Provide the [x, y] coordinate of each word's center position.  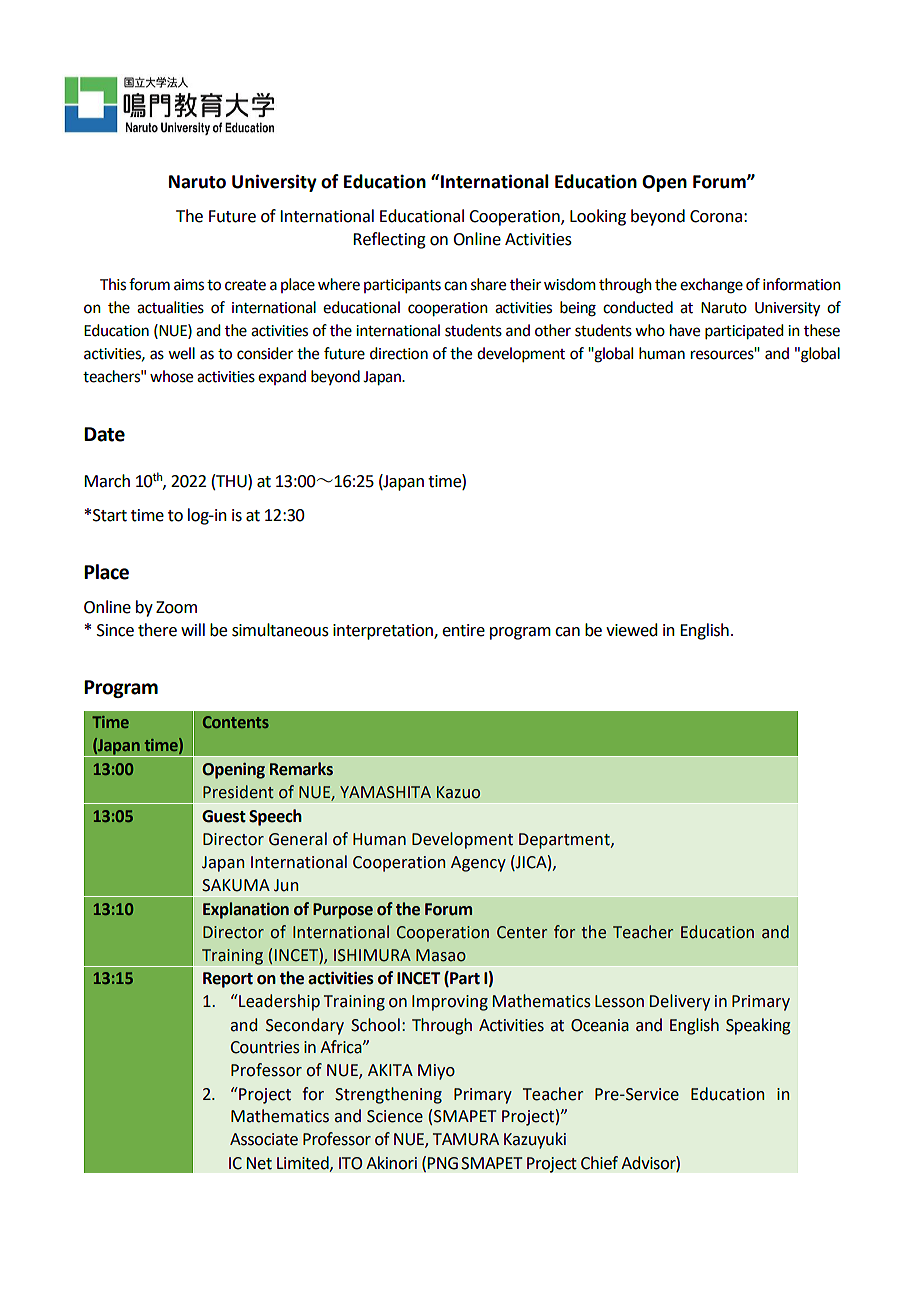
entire [463, 630]
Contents [236, 722]
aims [189, 285]
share [488, 284]
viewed [631, 630]
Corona [716, 216]
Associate [264, 1139]
